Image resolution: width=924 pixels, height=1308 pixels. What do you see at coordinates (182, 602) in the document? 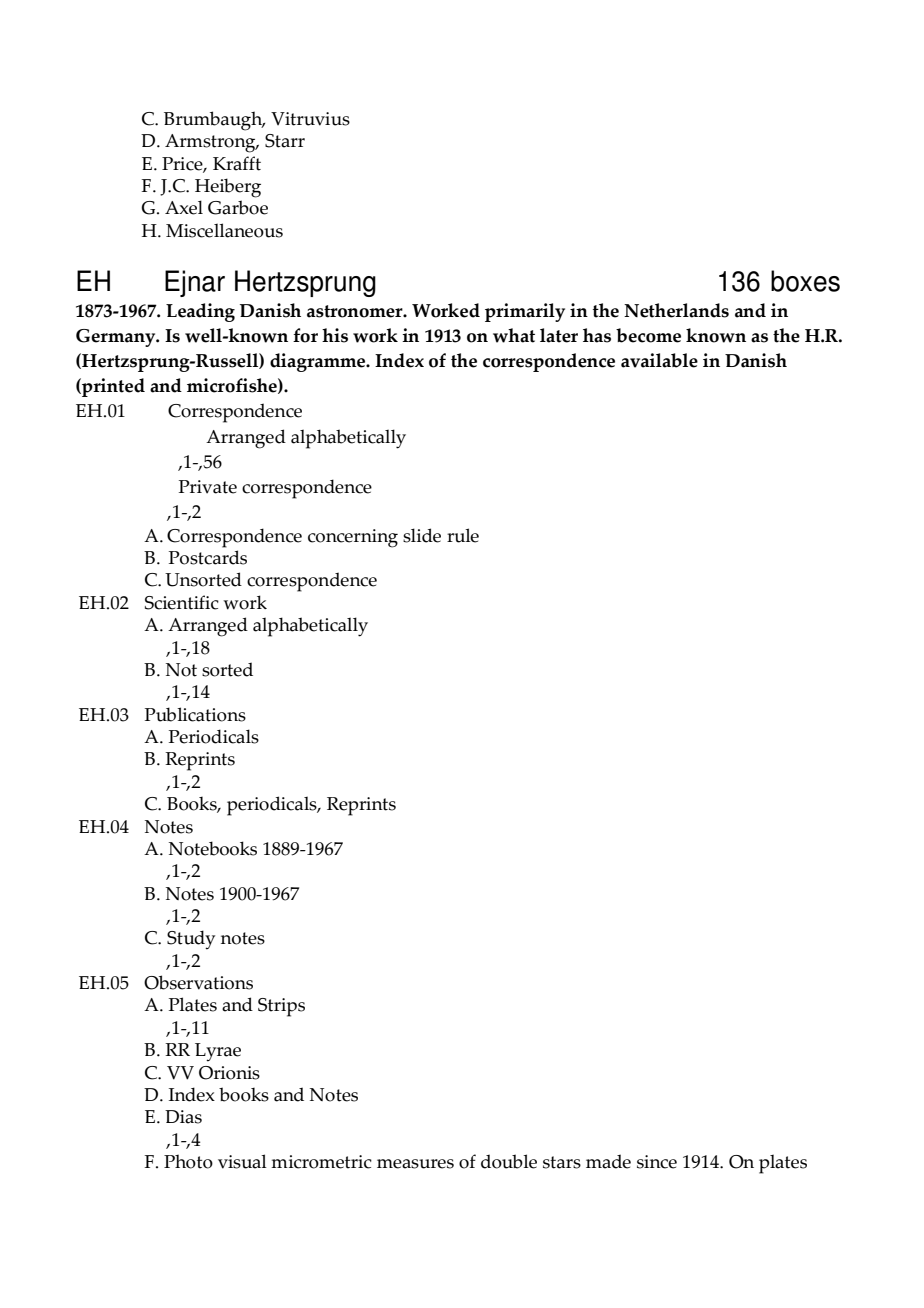
I see `Scientific` at bounding box center [182, 602].
